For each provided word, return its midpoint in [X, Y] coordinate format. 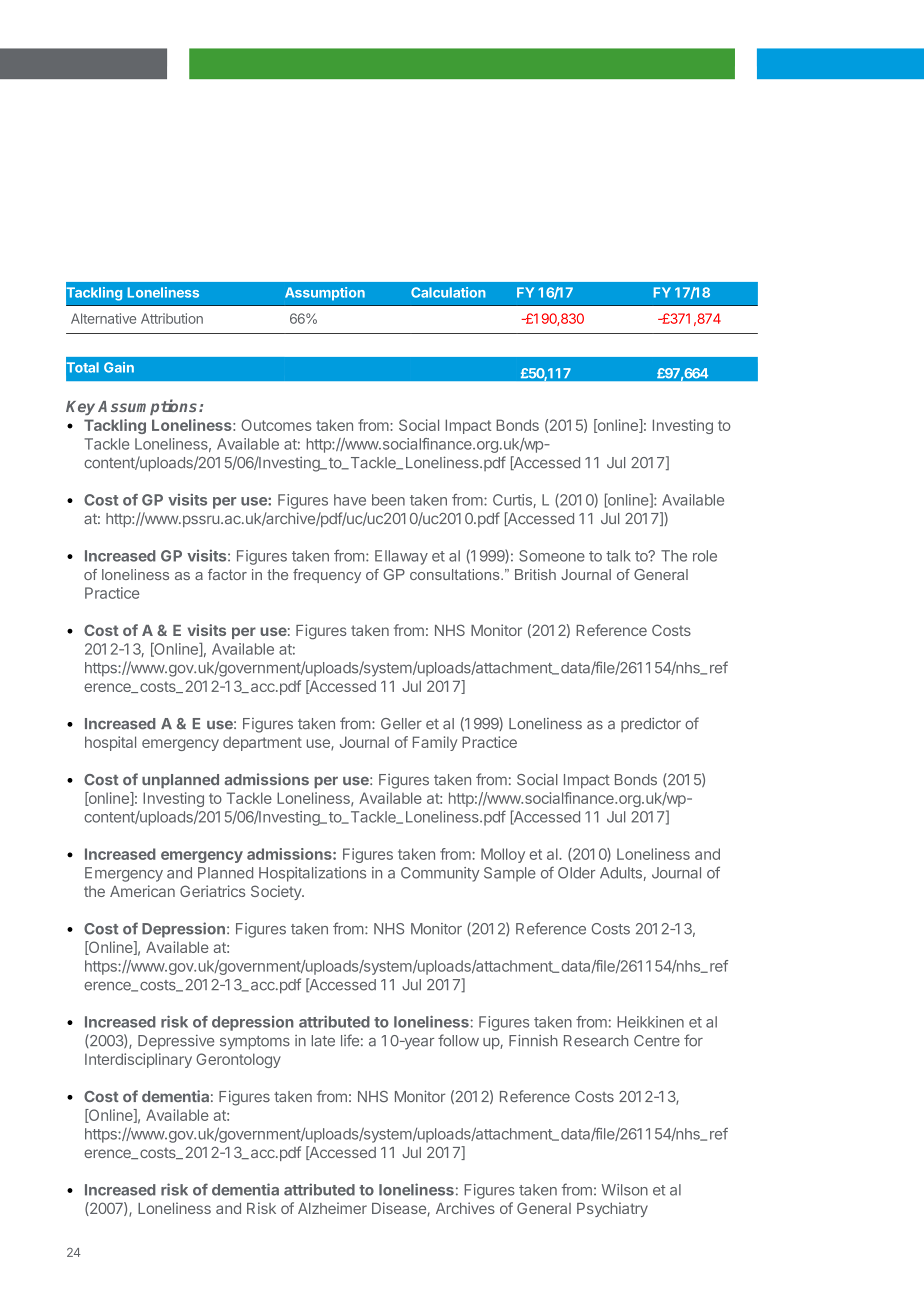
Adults [621, 873]
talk [618, 556]
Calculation [448, 292]
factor [227, 574]
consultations [456, 574]
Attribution [172, 318]
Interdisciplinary [138, 1060]
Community [440, 874]
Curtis [513, 501]
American [142, 891]
